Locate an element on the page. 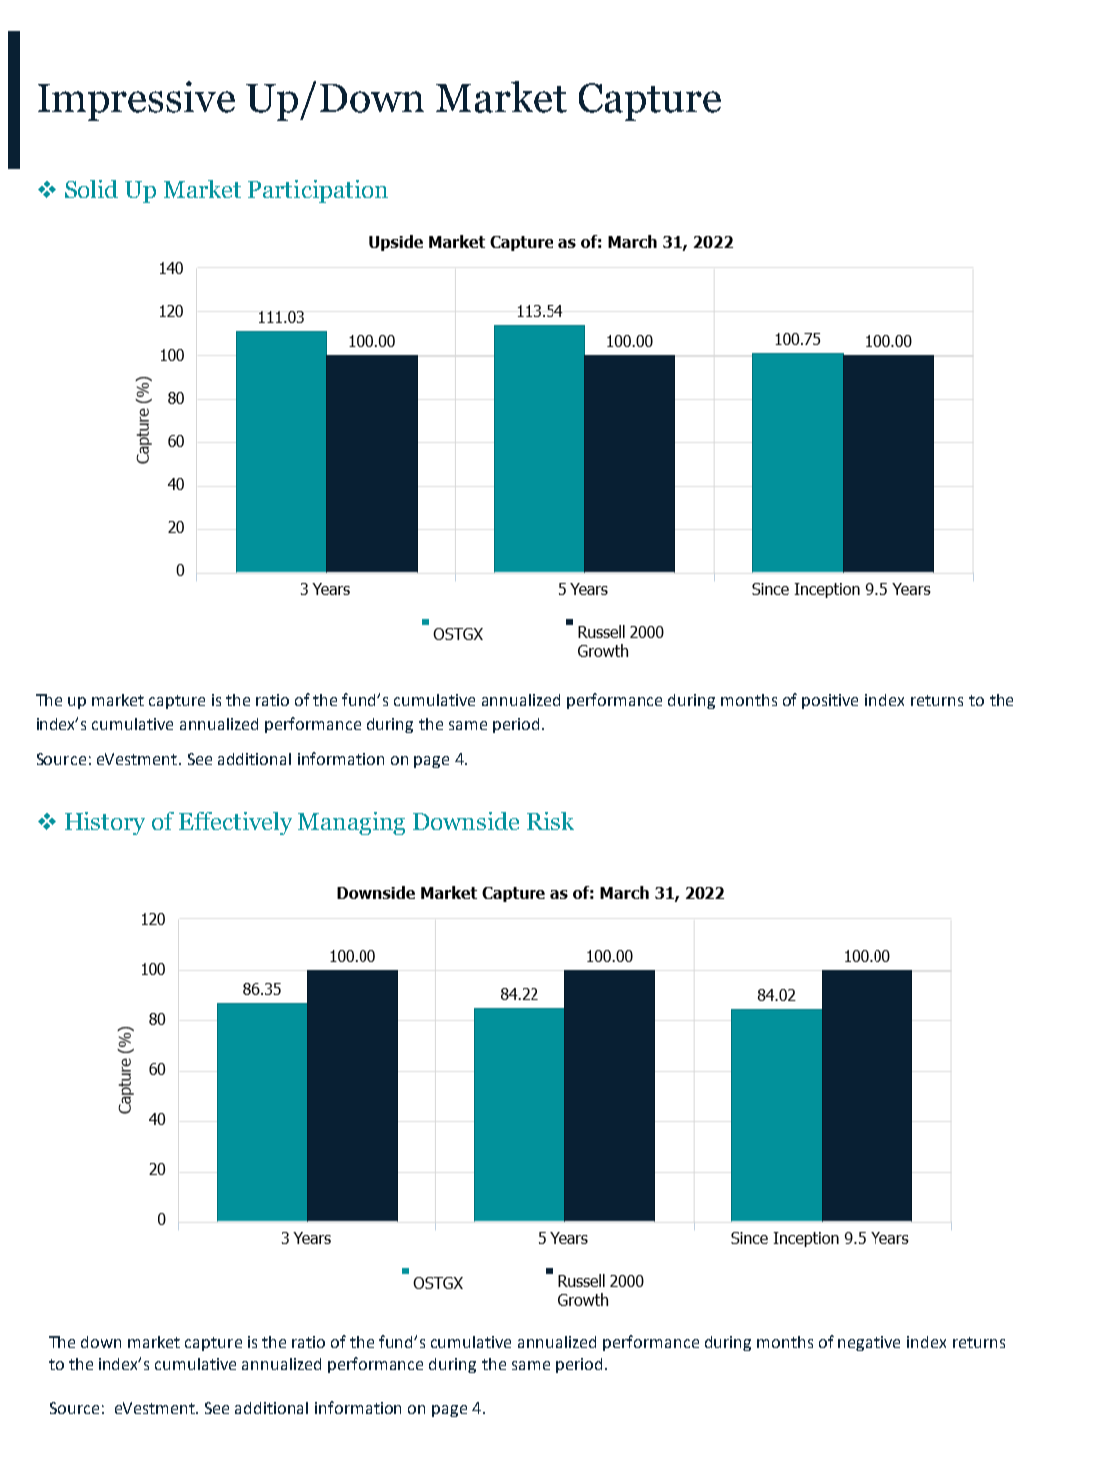  negative is located at coordinates (869, 1343).
